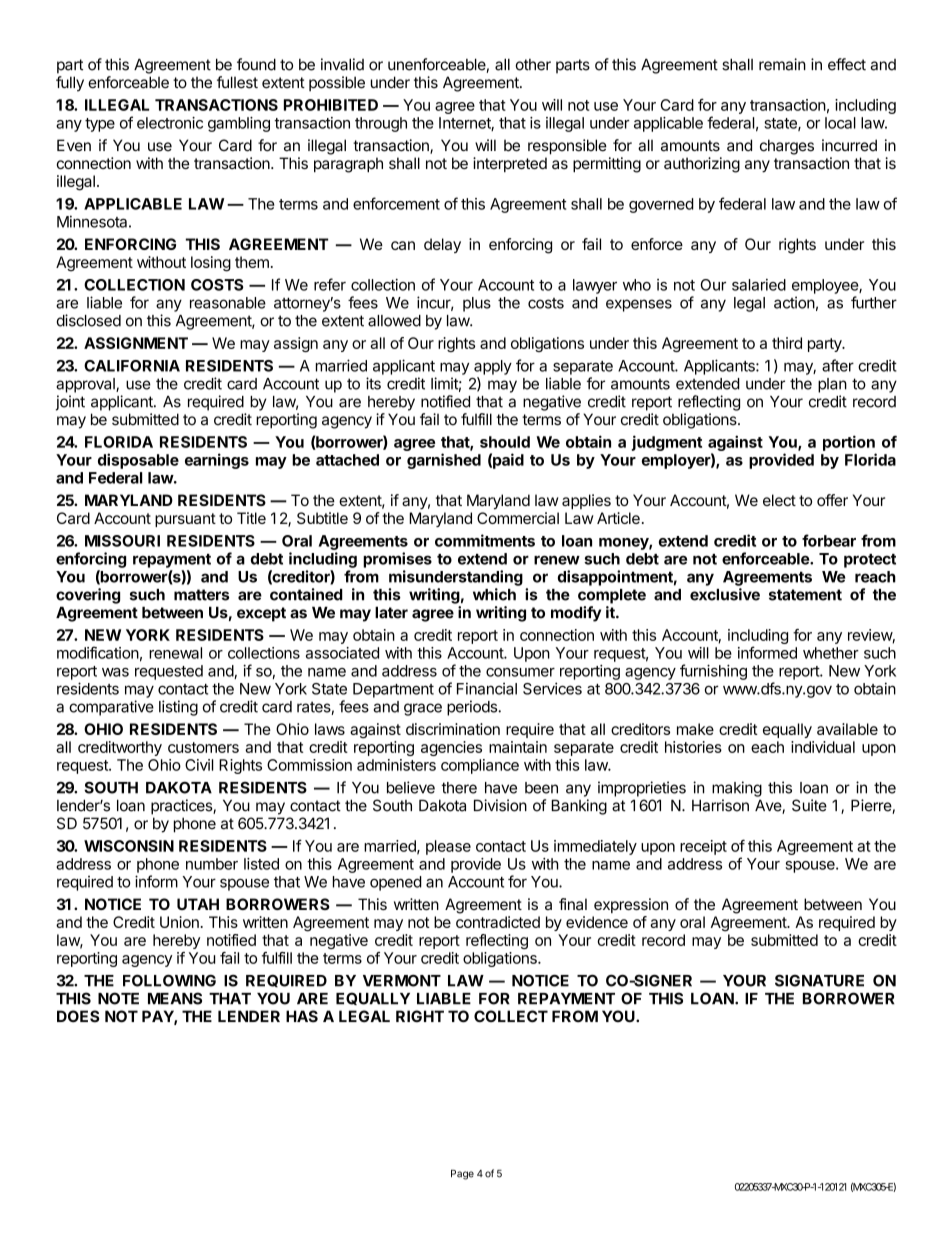 The image size is (952, 1233). I want to click on remain, so click(782, 64).
